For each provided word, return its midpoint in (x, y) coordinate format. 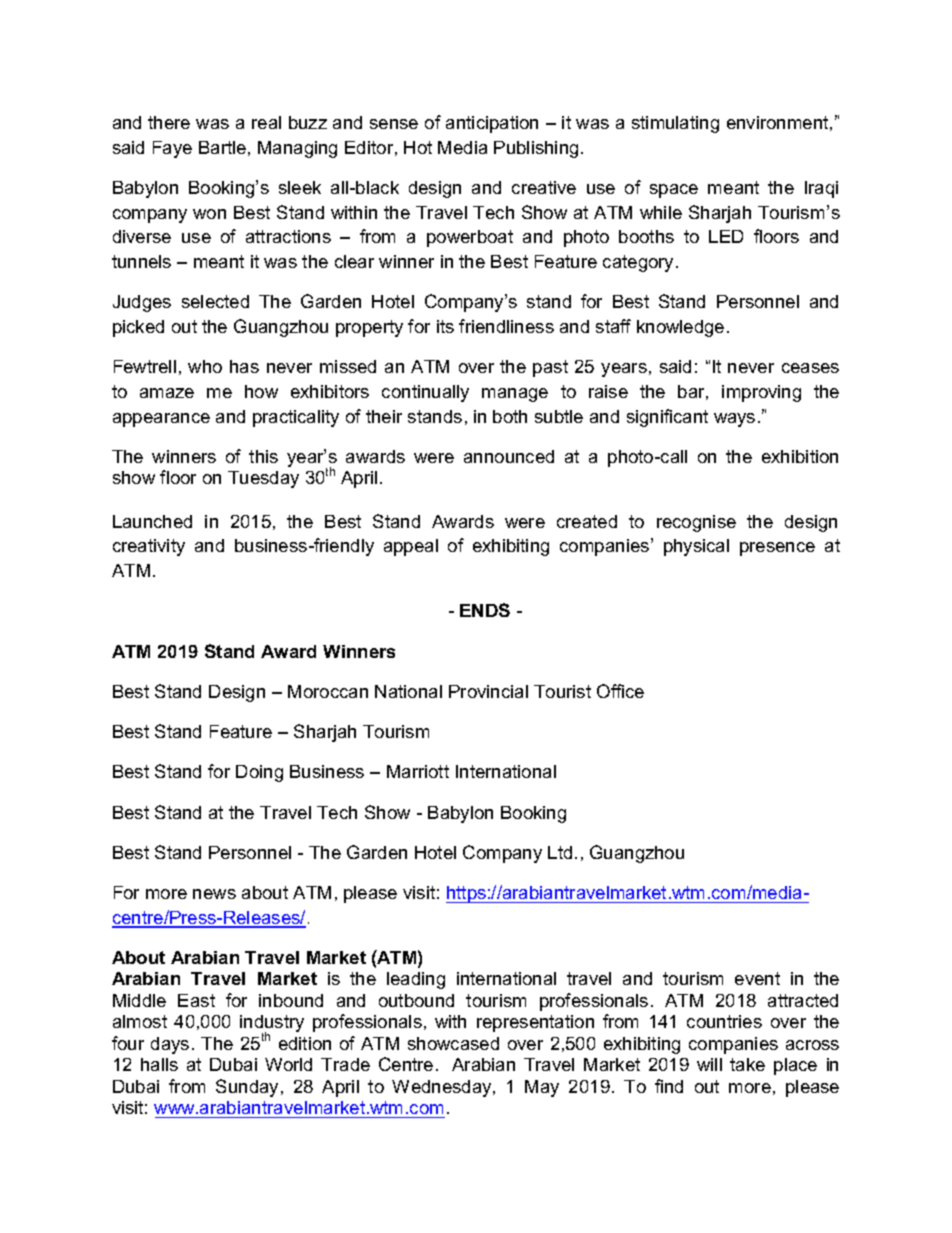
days (170, 1045)
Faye (172, 149)
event (757, 978)
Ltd (560, 852)
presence (777, 549)
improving (761, 393)
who (205, 366)
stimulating (675, 124)
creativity (149, 547)
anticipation (492, 124)
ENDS (485, 610)
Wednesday (443, 1088)
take (747, 1064)
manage (515, 395)
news (214, 894)
